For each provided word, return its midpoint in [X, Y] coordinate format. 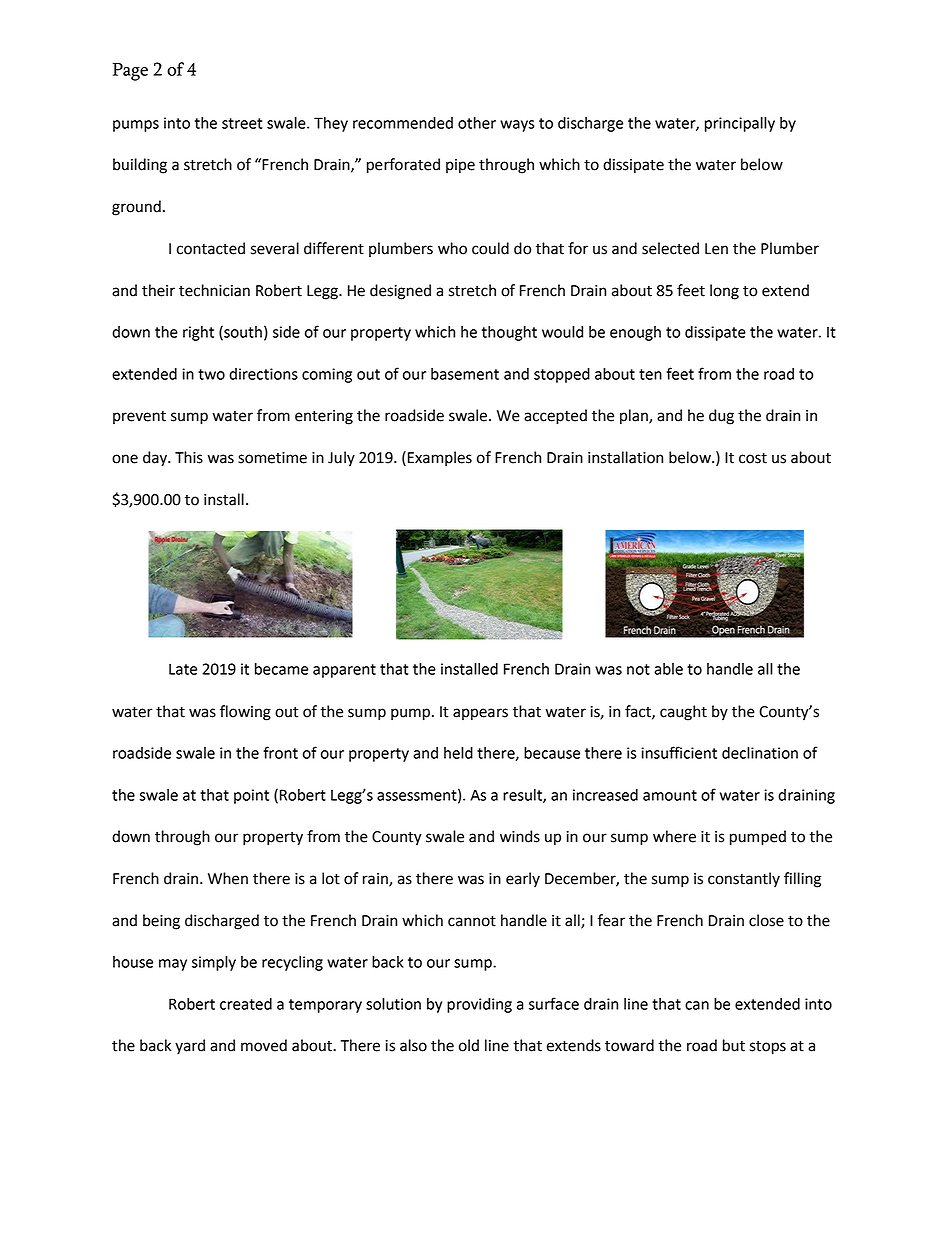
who [452, 248]
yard [190, 1047]
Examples [440, 459]
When [228, 878]
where [674, 836]
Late [183, 669]
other [477, 123]
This [189, 457]
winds [520, 836]
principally [740, 124]
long [724, 292]
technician [214, 290]
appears [480, 714]
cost [753, 458]
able [668, 669]
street [242, 123]
